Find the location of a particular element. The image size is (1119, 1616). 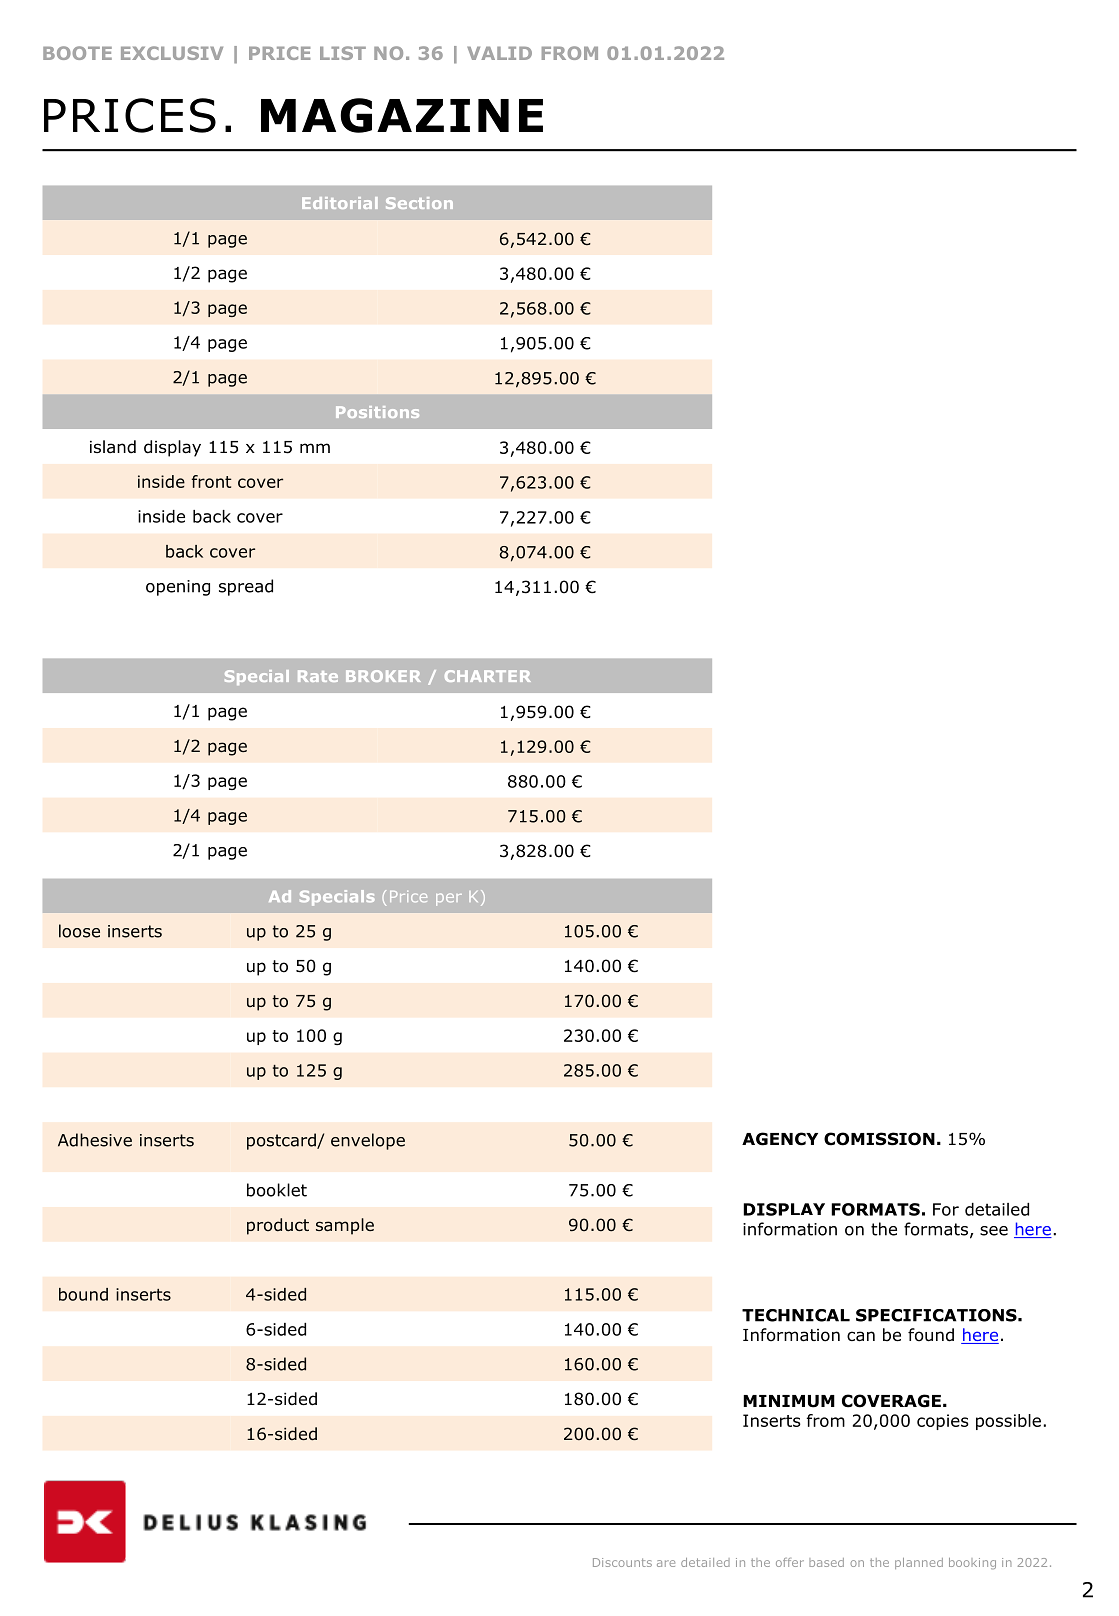

CHARTER is located at coordinates (488, 676).
